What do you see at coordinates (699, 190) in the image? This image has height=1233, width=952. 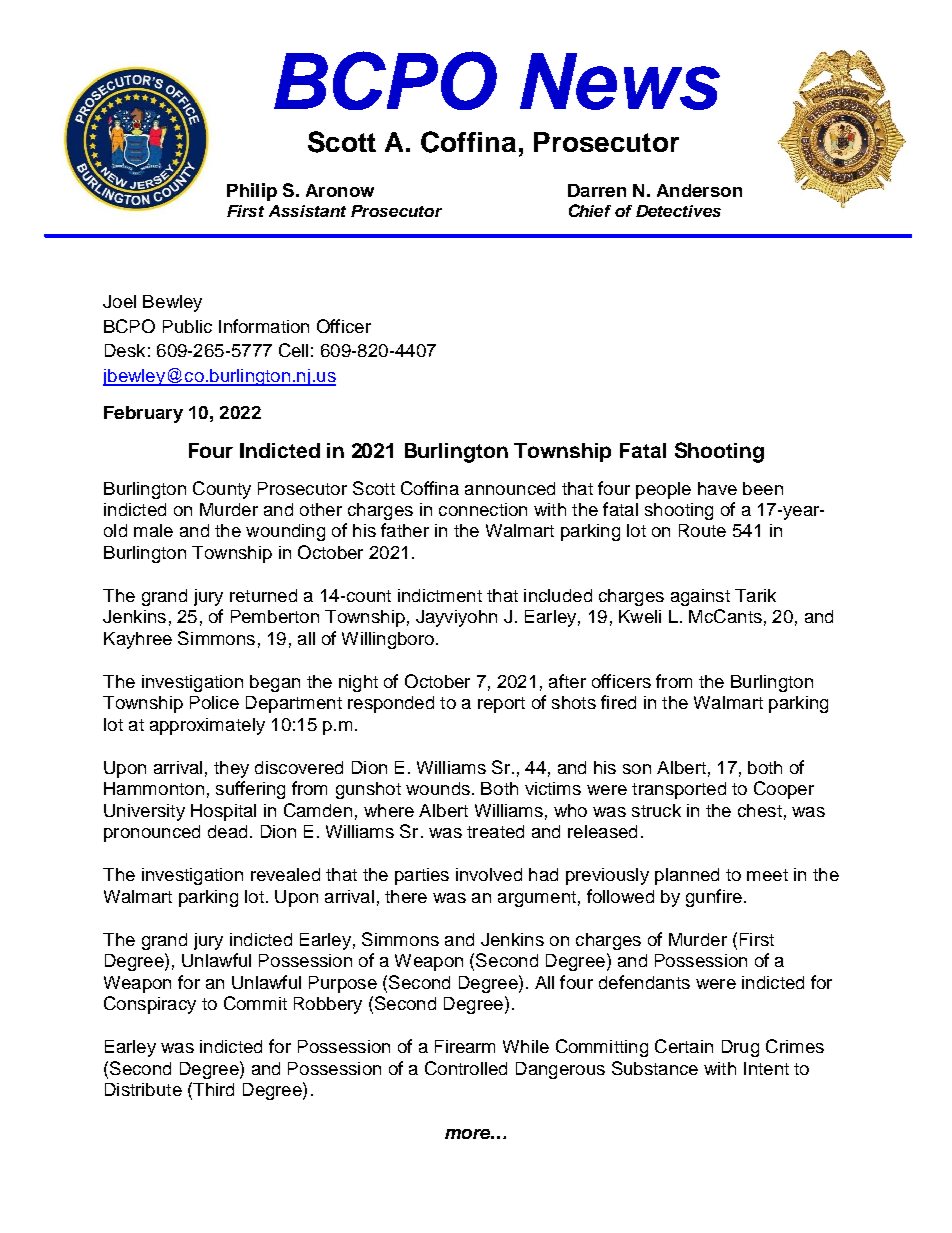 I see `Anderson` at bounding box center [699, 190].
